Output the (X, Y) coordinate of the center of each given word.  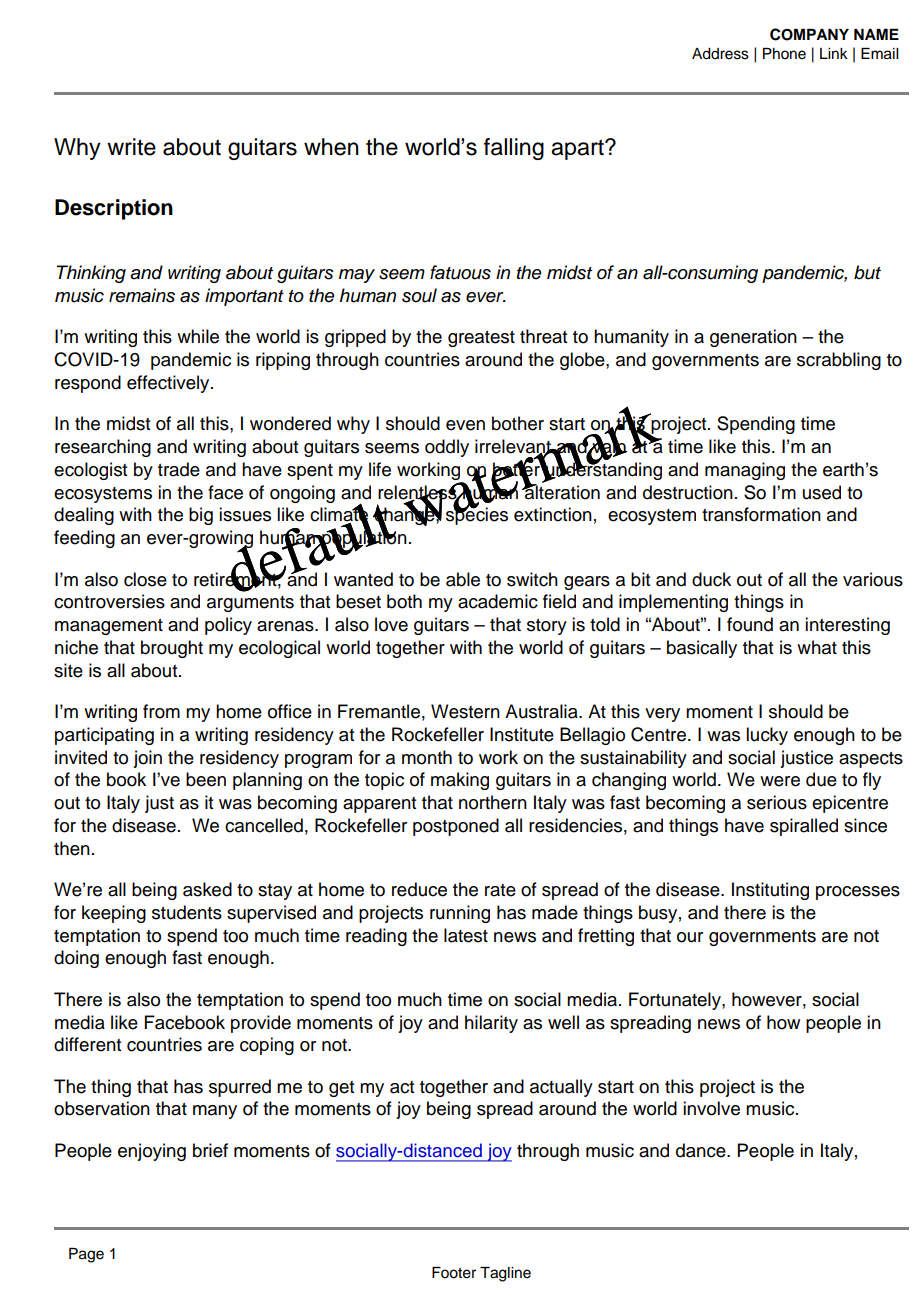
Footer (454, 1273)
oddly (447, 448)
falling (514, 149)
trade (179, 469)
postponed (456, 827)
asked (207, 889)
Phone (784, 54)
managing (745, 471)
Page (86, 1255)
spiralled (804, 827)
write (131, 147)
